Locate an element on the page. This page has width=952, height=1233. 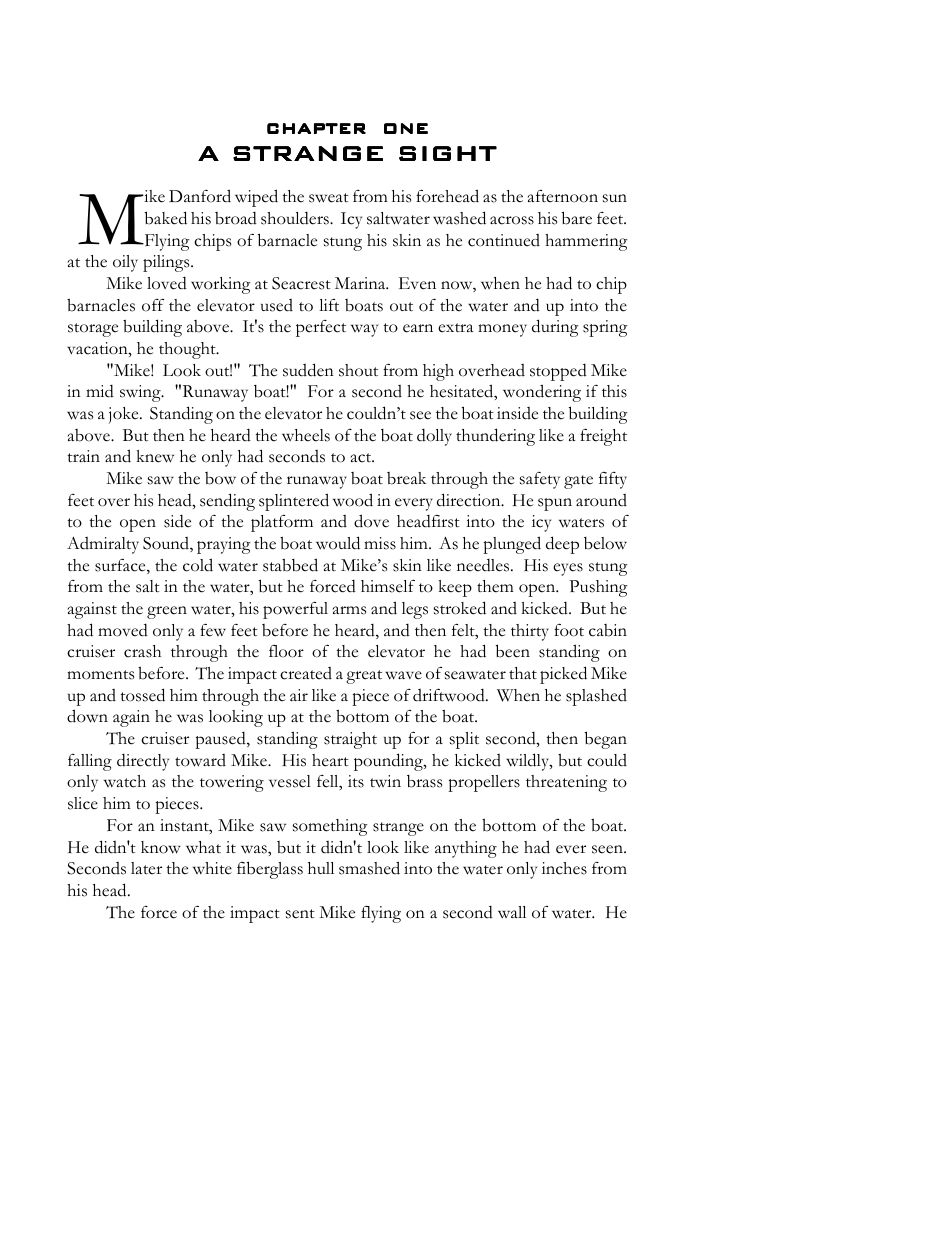
swing is located at coordinates (141, 393).
